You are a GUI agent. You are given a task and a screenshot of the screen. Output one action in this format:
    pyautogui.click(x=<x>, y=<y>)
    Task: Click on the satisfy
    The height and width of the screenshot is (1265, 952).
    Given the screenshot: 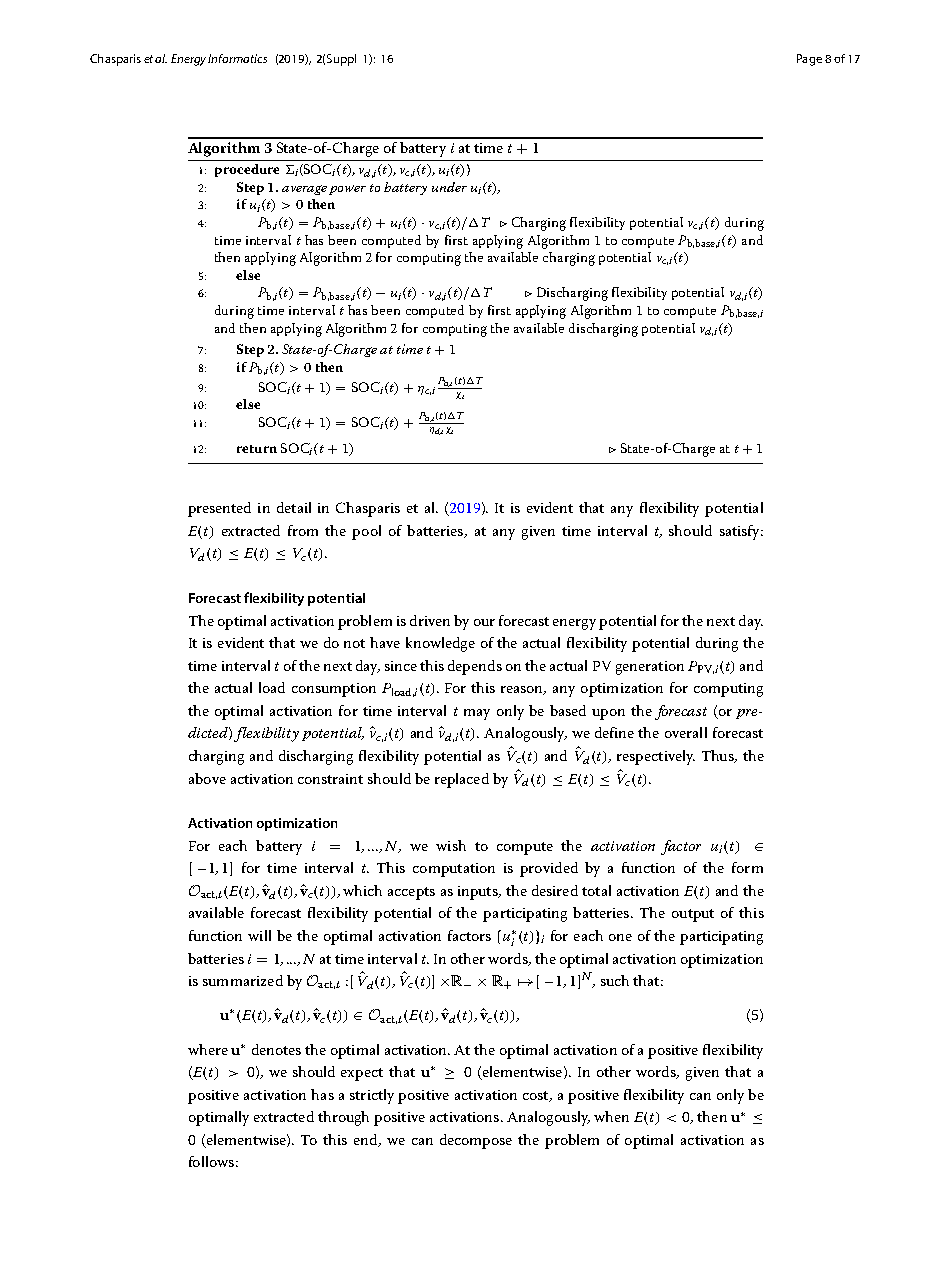 What is the action you would take?
    pyautogui.click(x=741, y=532)
